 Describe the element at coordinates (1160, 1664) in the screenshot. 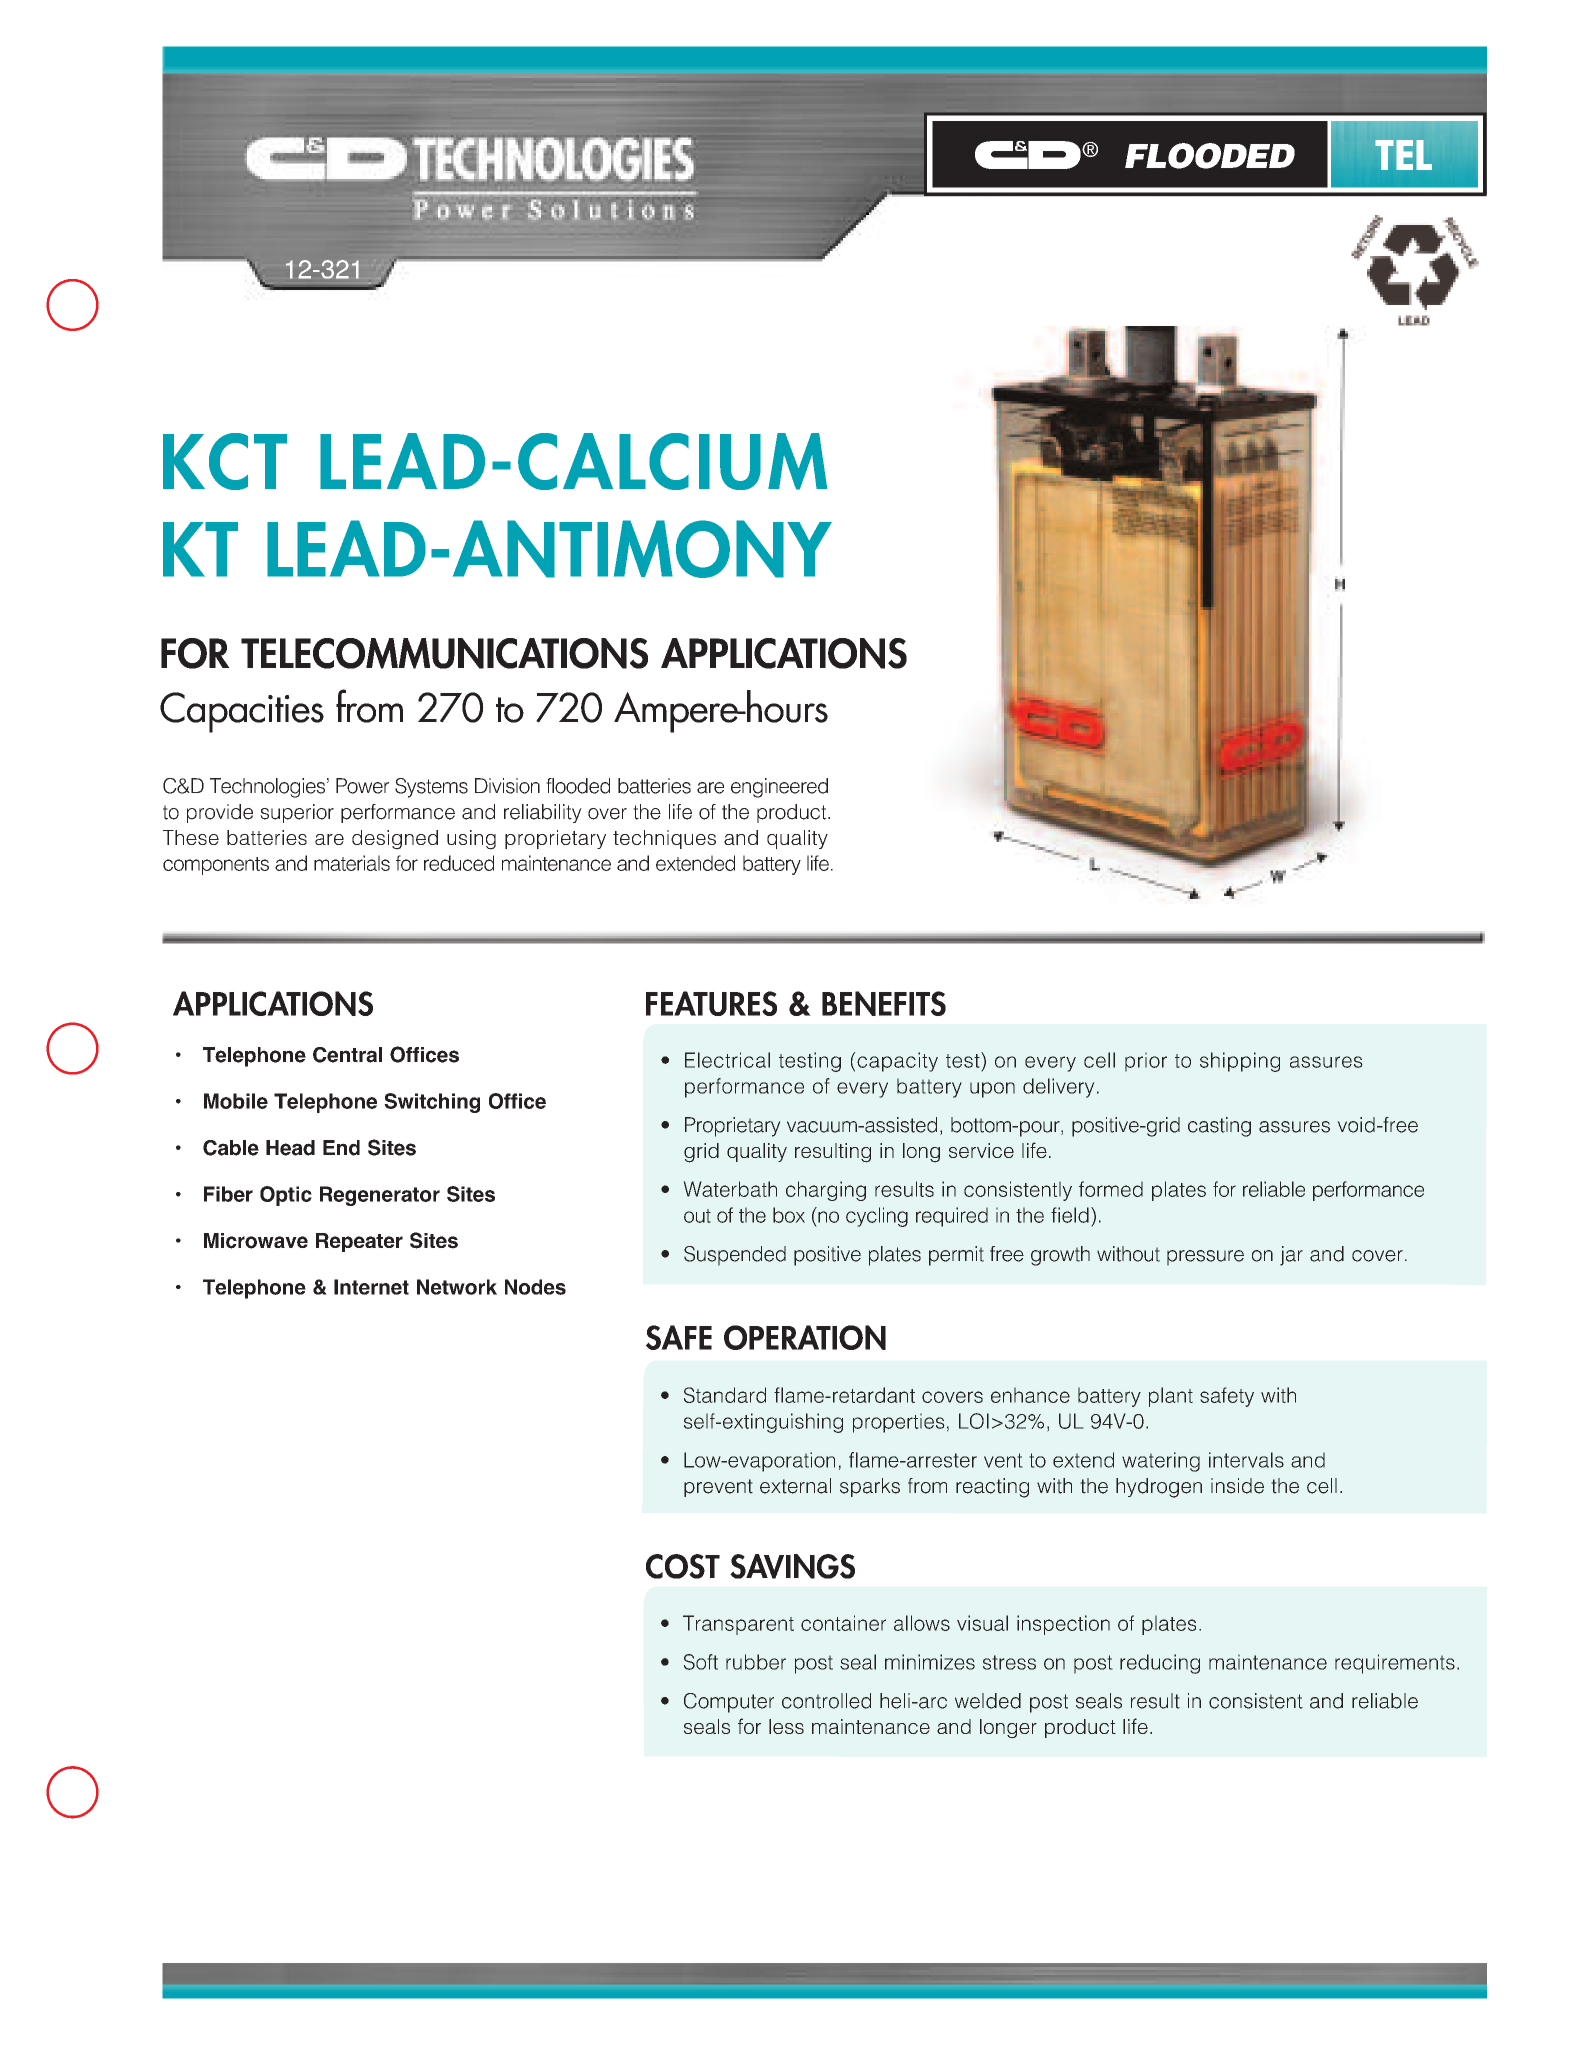

I see `reducing` at that location.
